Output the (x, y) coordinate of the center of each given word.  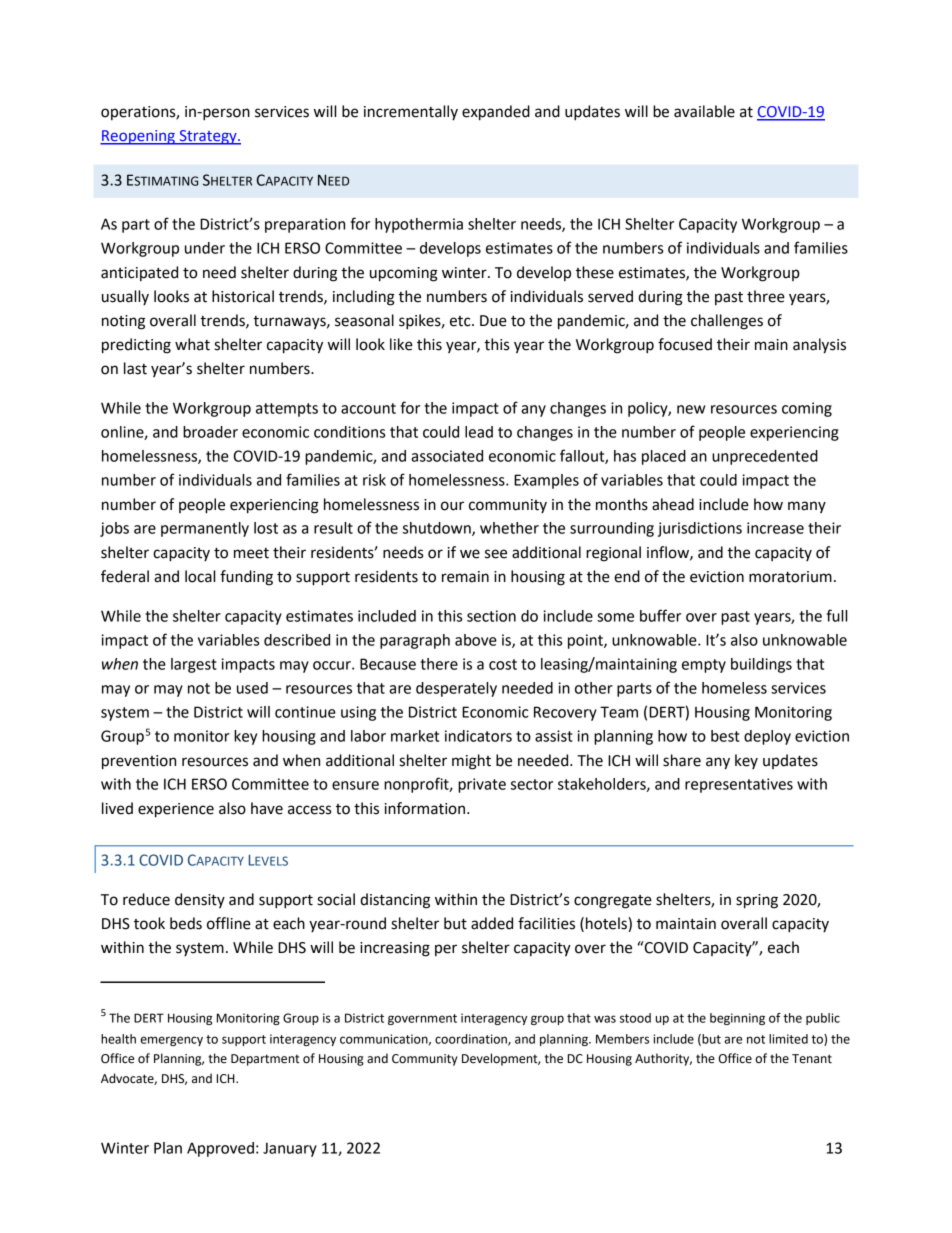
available (704, 111)
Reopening (138, 137)
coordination (472, 1040)
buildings (761, 665)
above (476, 640)
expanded (496, 113)
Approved (220, 1149)
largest (194, 665)
